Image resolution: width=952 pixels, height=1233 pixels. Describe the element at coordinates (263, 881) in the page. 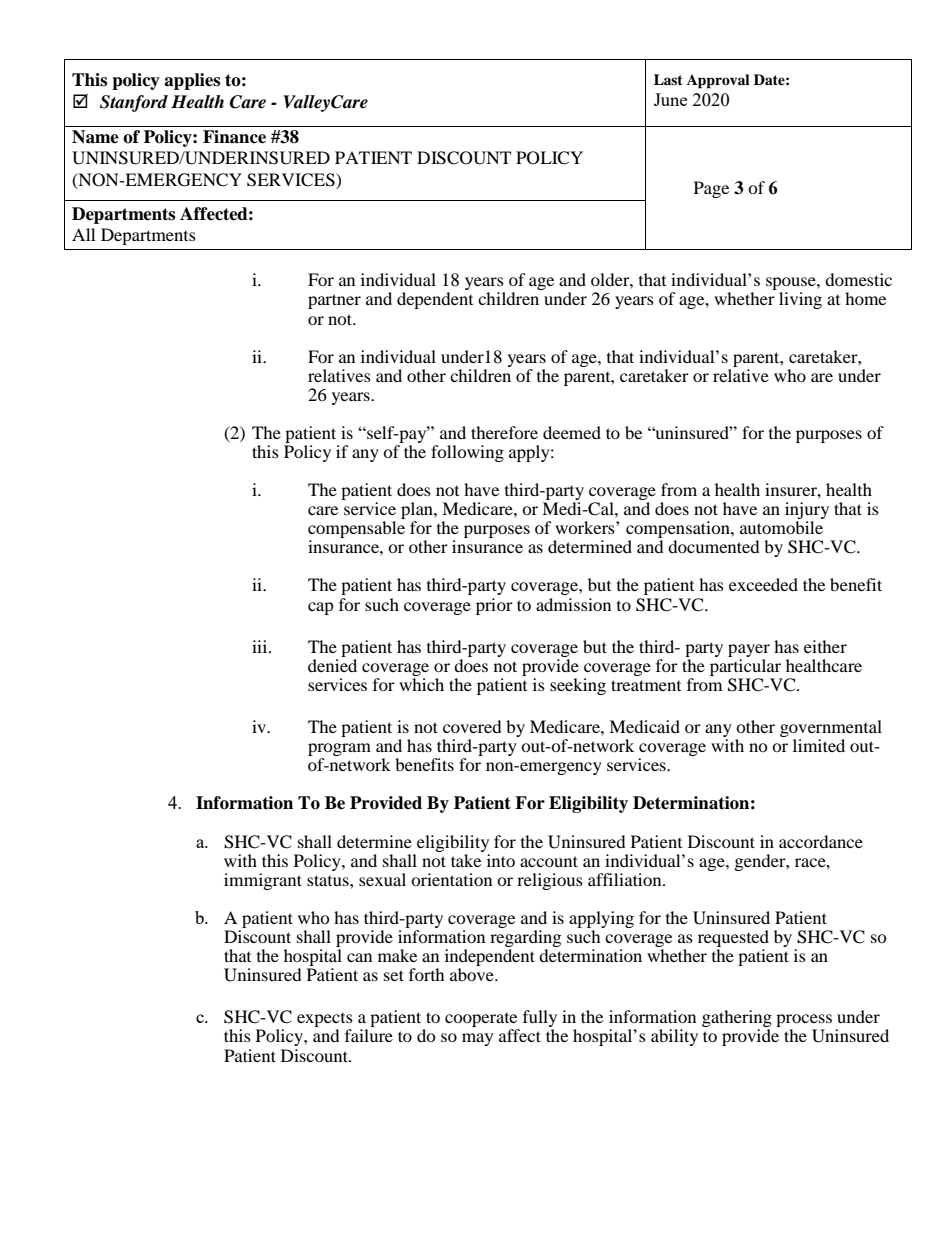

I see `immigrant` at that location.
